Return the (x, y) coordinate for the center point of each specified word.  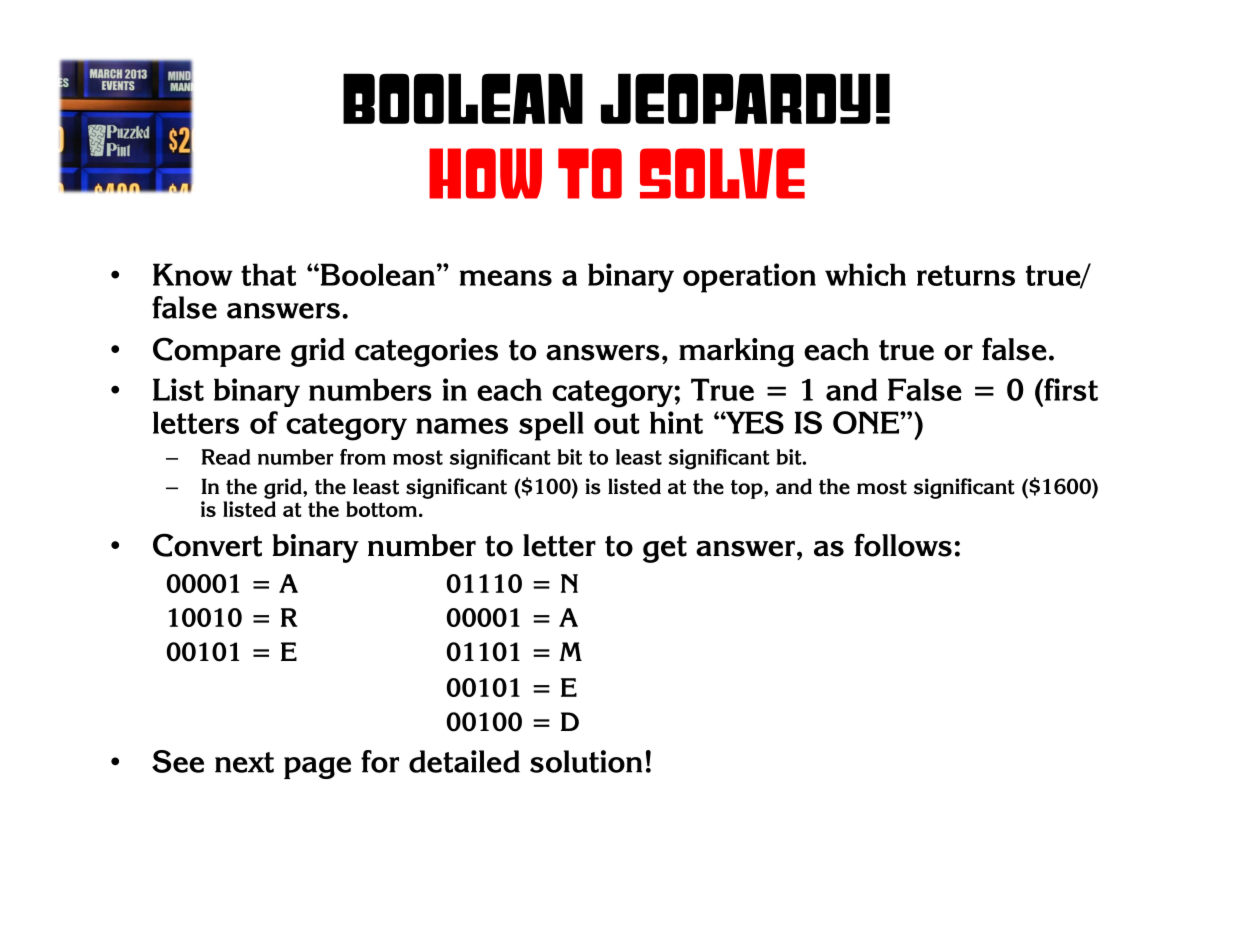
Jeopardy (736, 98)
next (244, 762)
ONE (867, 422)
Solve (722, 173)
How (485, 173)
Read (226, 457)
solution (586, 761)
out (616, 423)
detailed (464, 761)
